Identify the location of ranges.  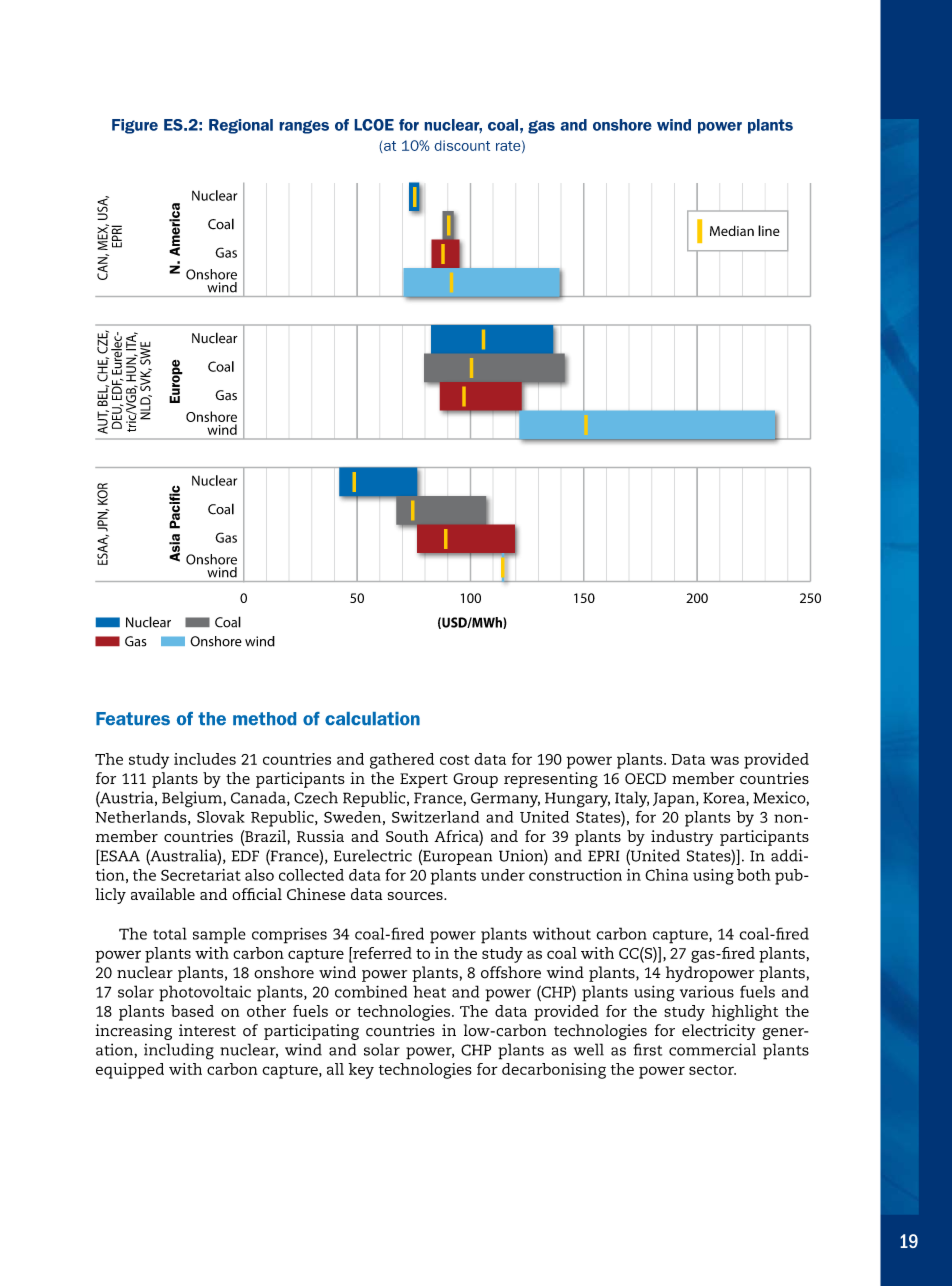
(304, 127).
